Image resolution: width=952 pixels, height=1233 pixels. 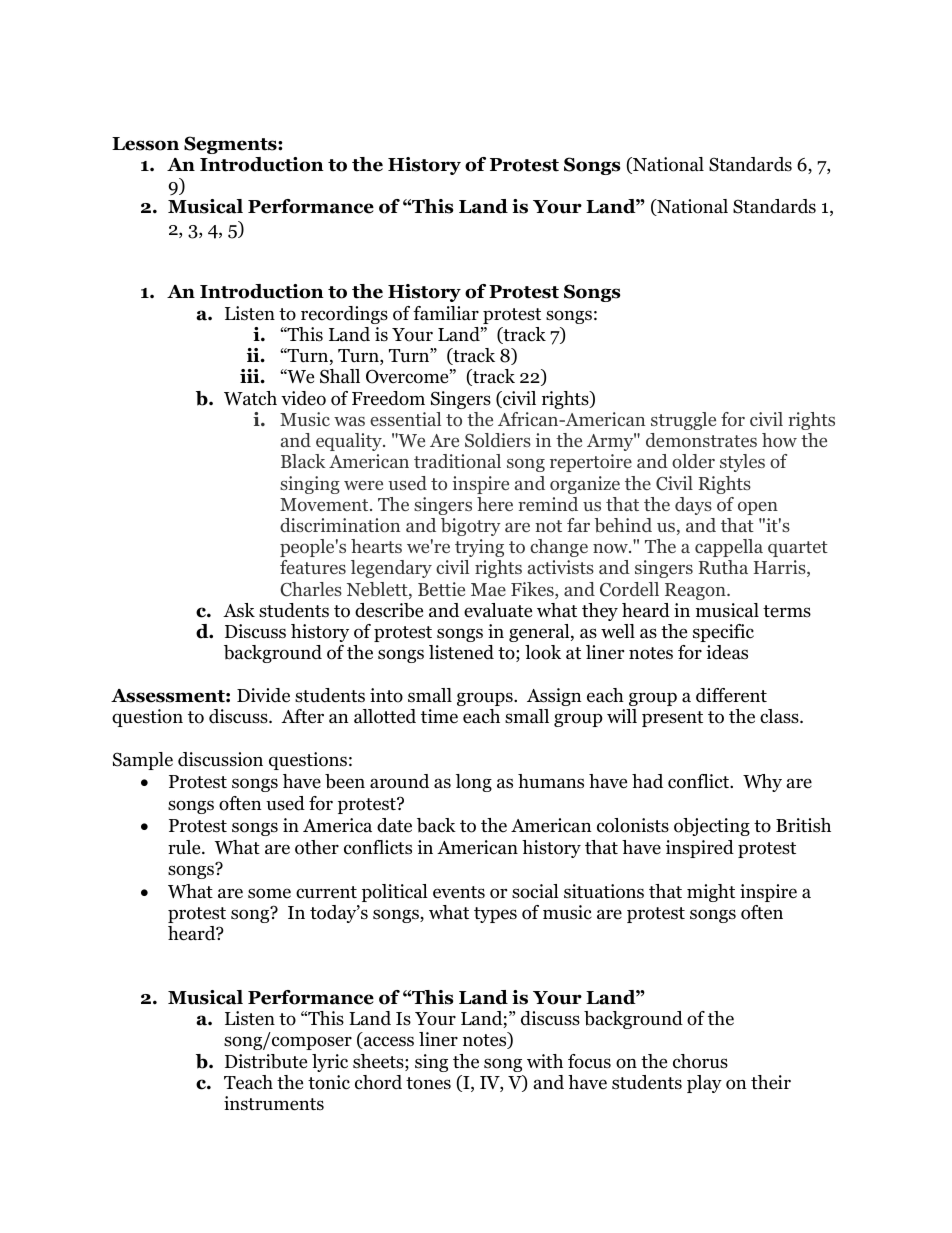 What do you see at coordinates (683, 421) in the document?
I see `struggle` at bounding box center [683, 421].
